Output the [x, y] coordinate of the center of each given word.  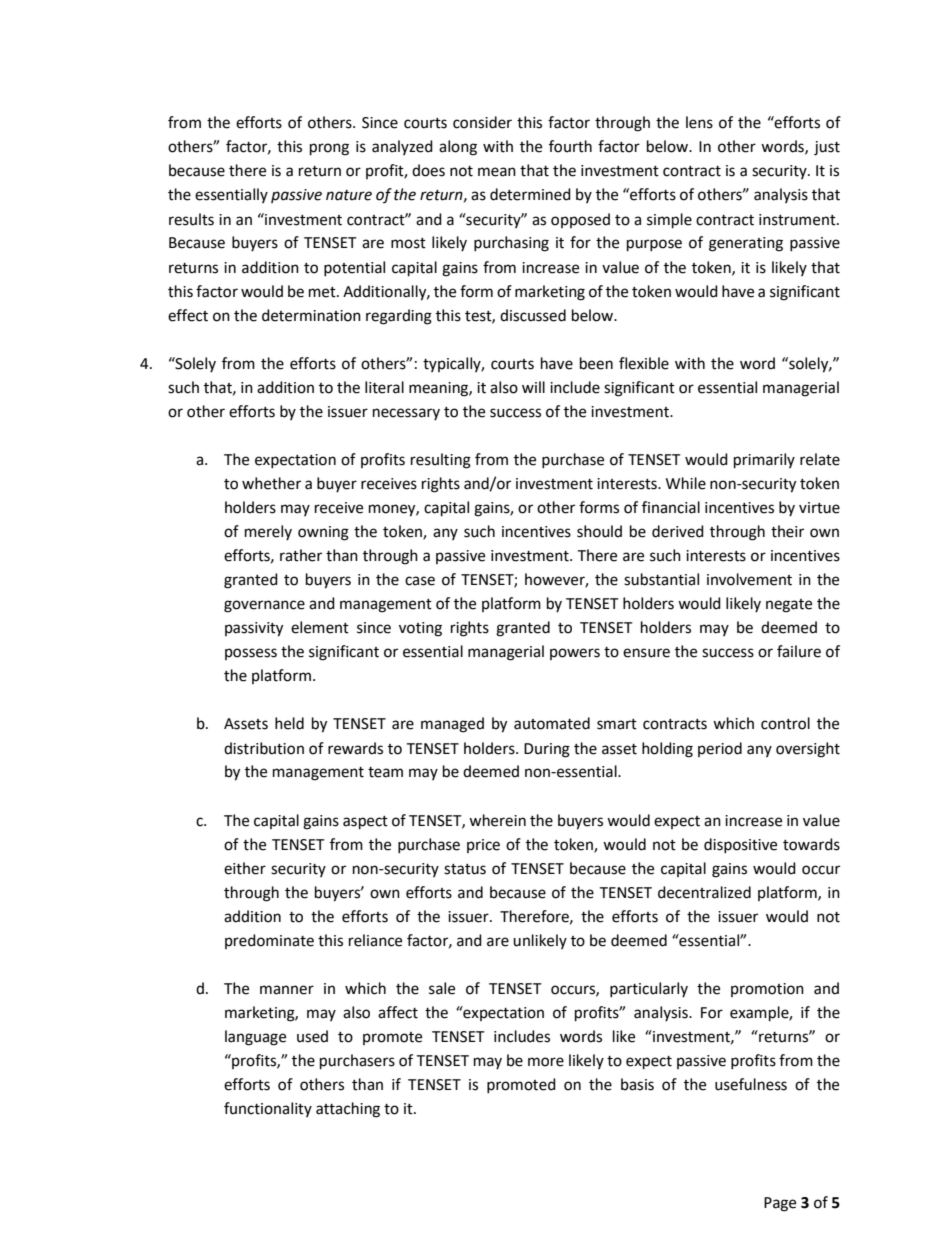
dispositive [740, 845]
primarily [764, 461]
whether [271, 483]
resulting [441, 461]
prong [329, 149]
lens [699, 122]
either [245, 868]
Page [780, 1204]
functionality [268, 1109]
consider [482, 122]
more [546, 1062]
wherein [497, 820]
